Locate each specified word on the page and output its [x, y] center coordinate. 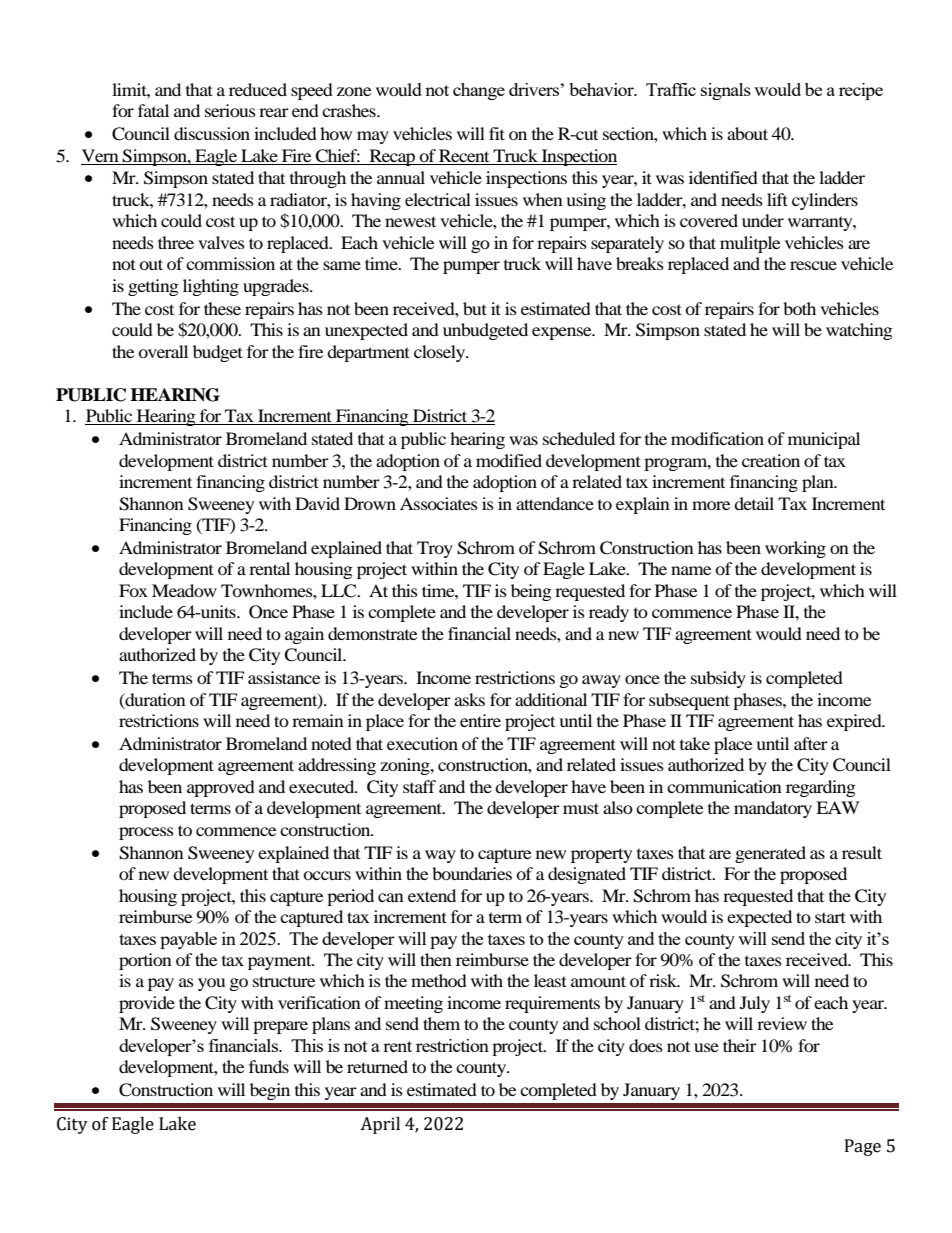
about [747, 133]
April [380, 1125]
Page [863, 1147]
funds [269, 1066]
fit [497, 133]
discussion [212, 133]
